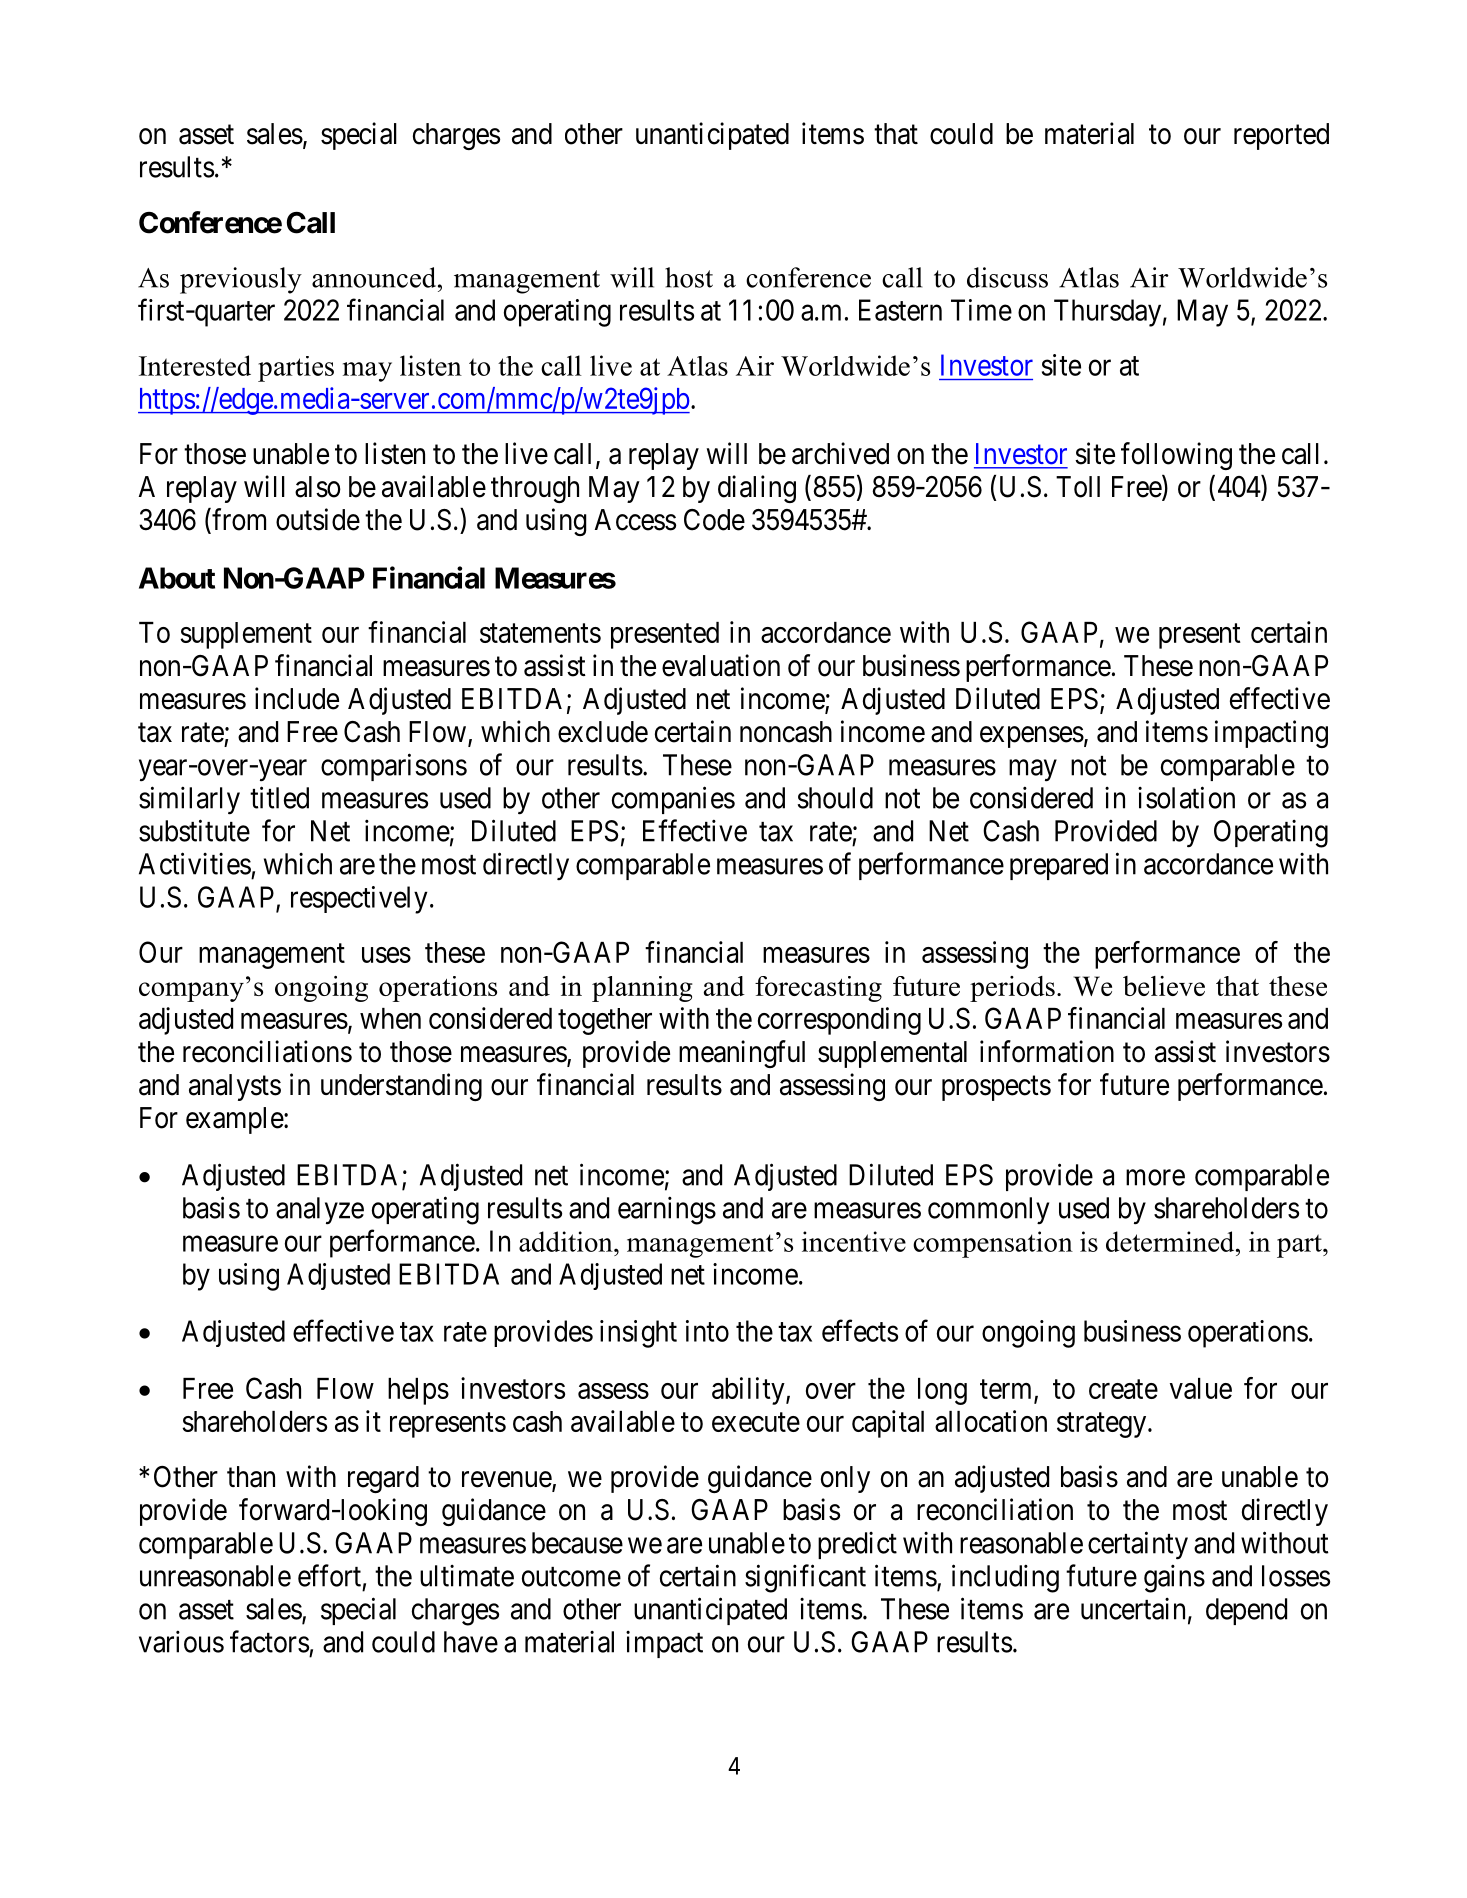 The image size is (1467, 1898). Describe the element at coordinates (1281, 136) in the screenshot. I see `reported` at that location.
